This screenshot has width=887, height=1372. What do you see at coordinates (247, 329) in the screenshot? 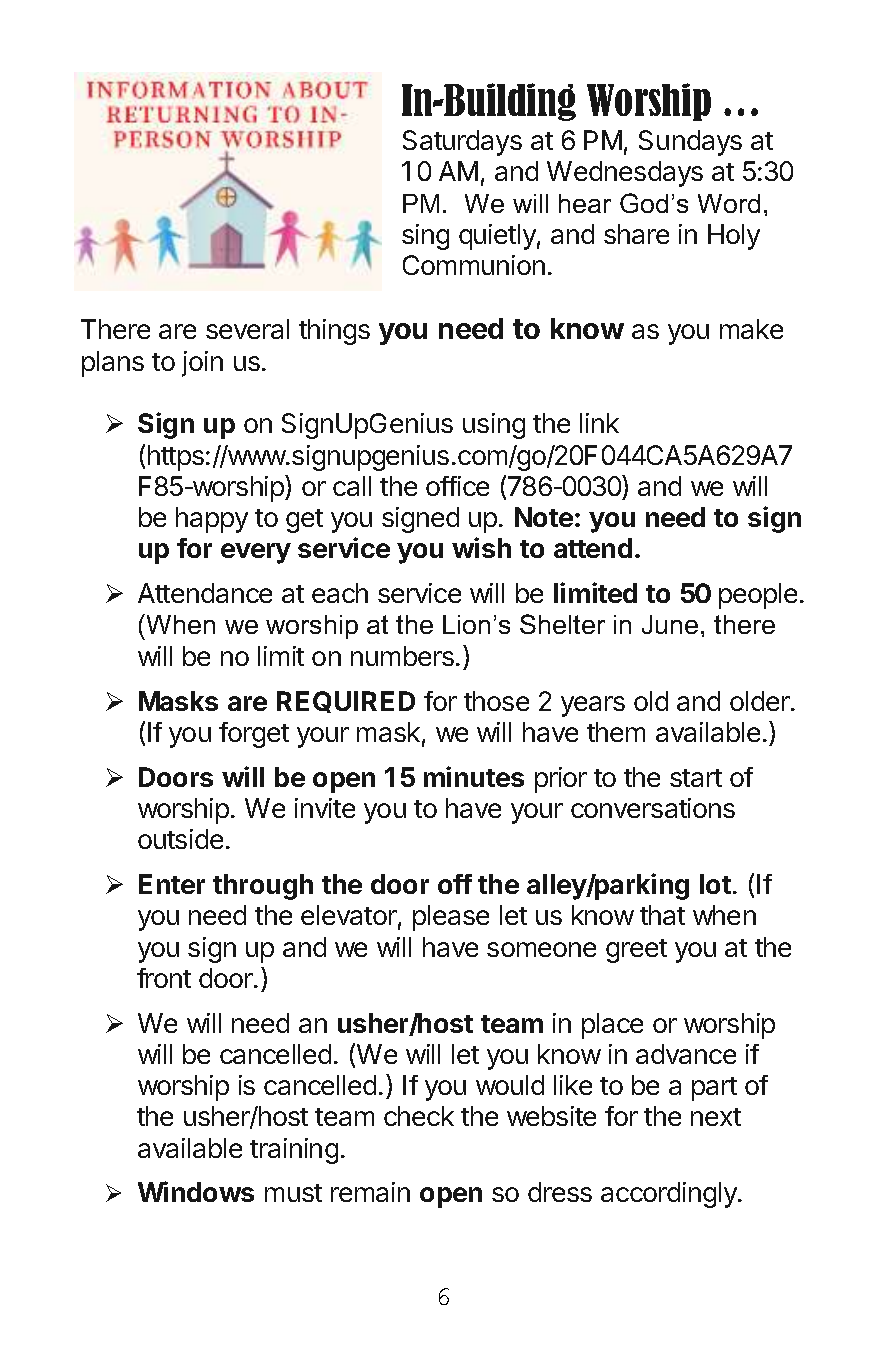
I see `several` at bounding box center [247, 329].
